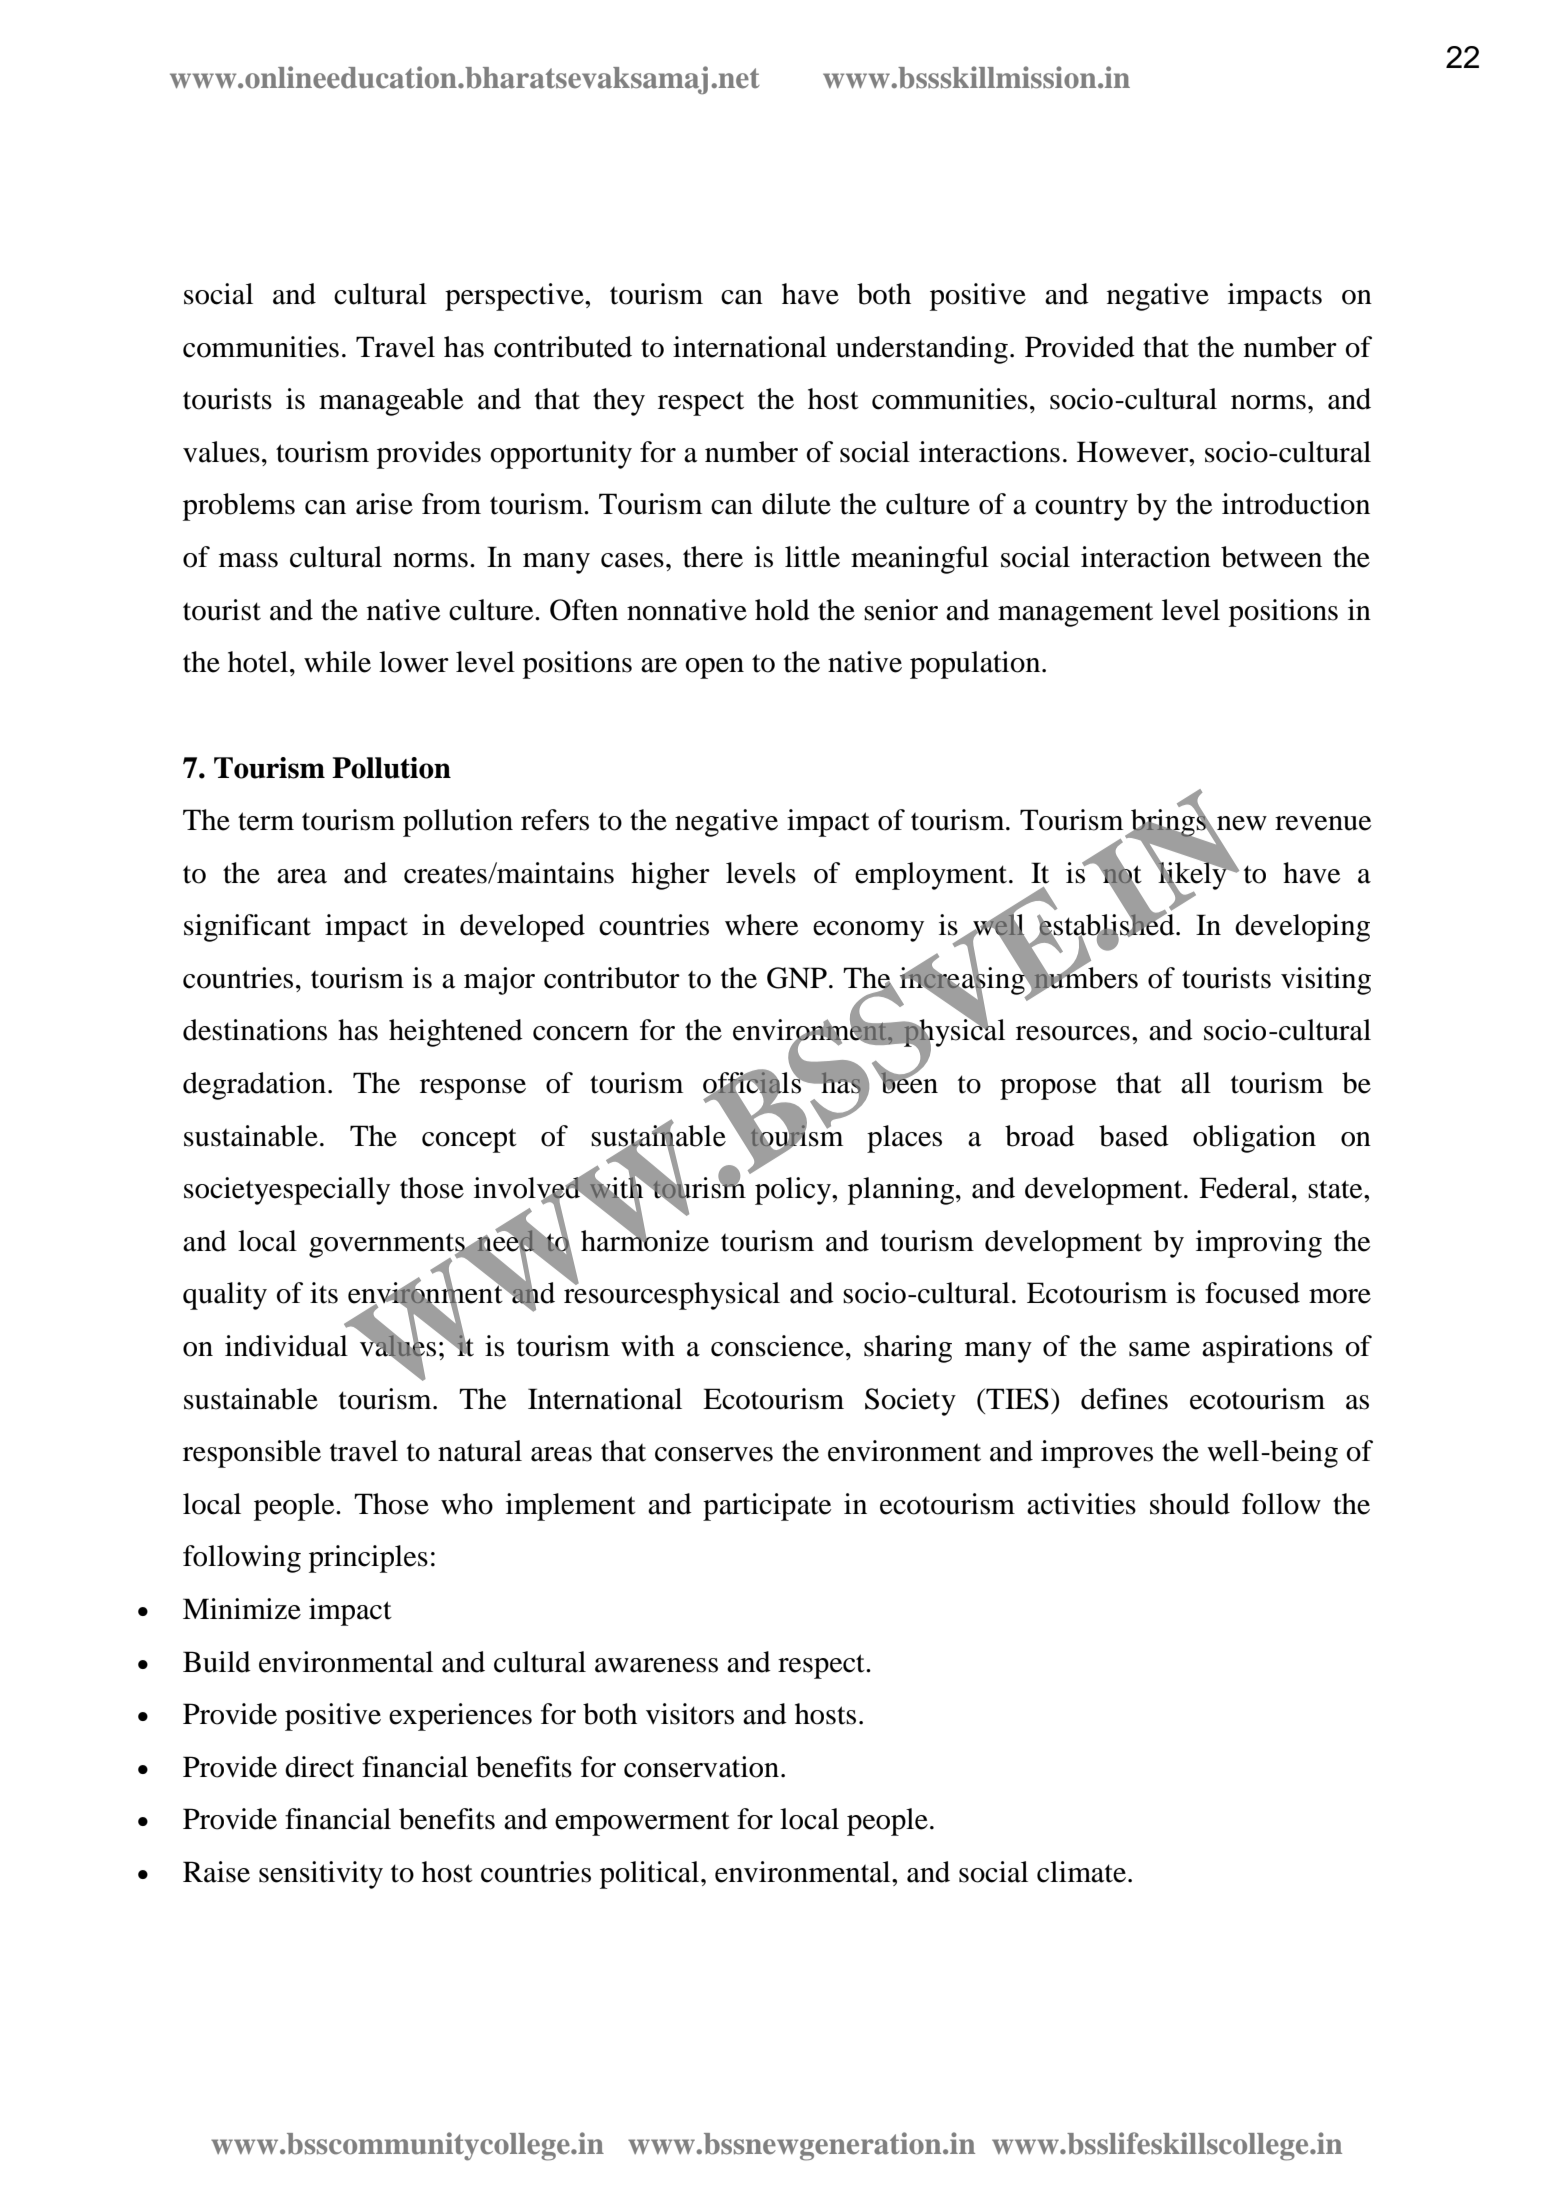 The width and height of the image is (1554, 2198). Describe the element at coordinates (1323, 823) in the image. I see `revenue` at that location.
